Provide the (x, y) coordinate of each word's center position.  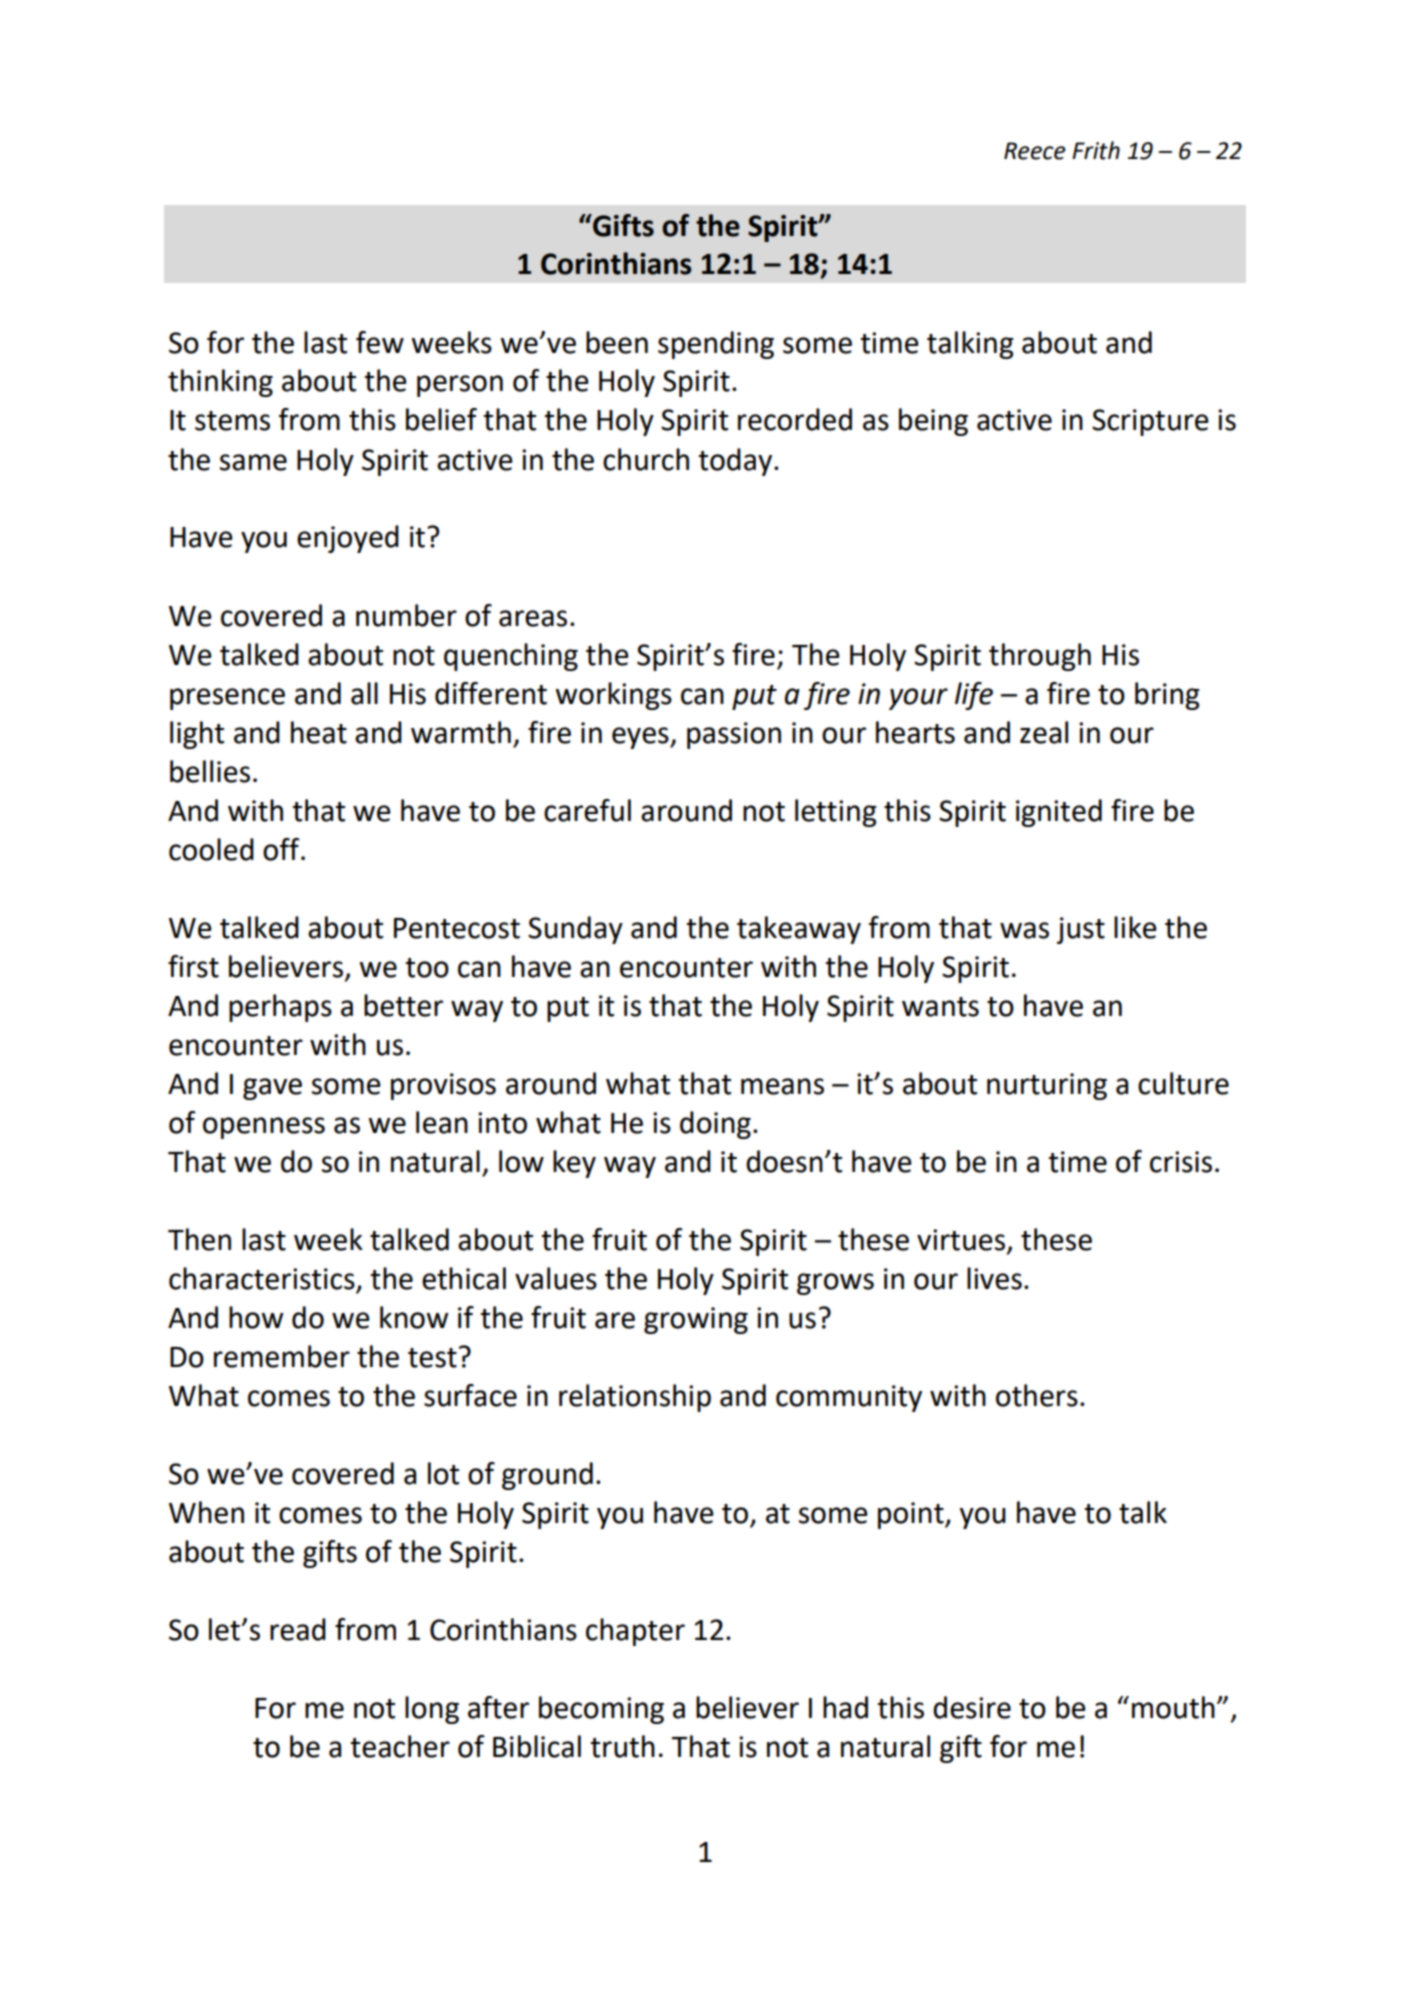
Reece (1035, 151)
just (1081, 930)
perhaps (280, 1008)
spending (716, 345)
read (298, 1629)
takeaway (799, 930)
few (380, 342)
